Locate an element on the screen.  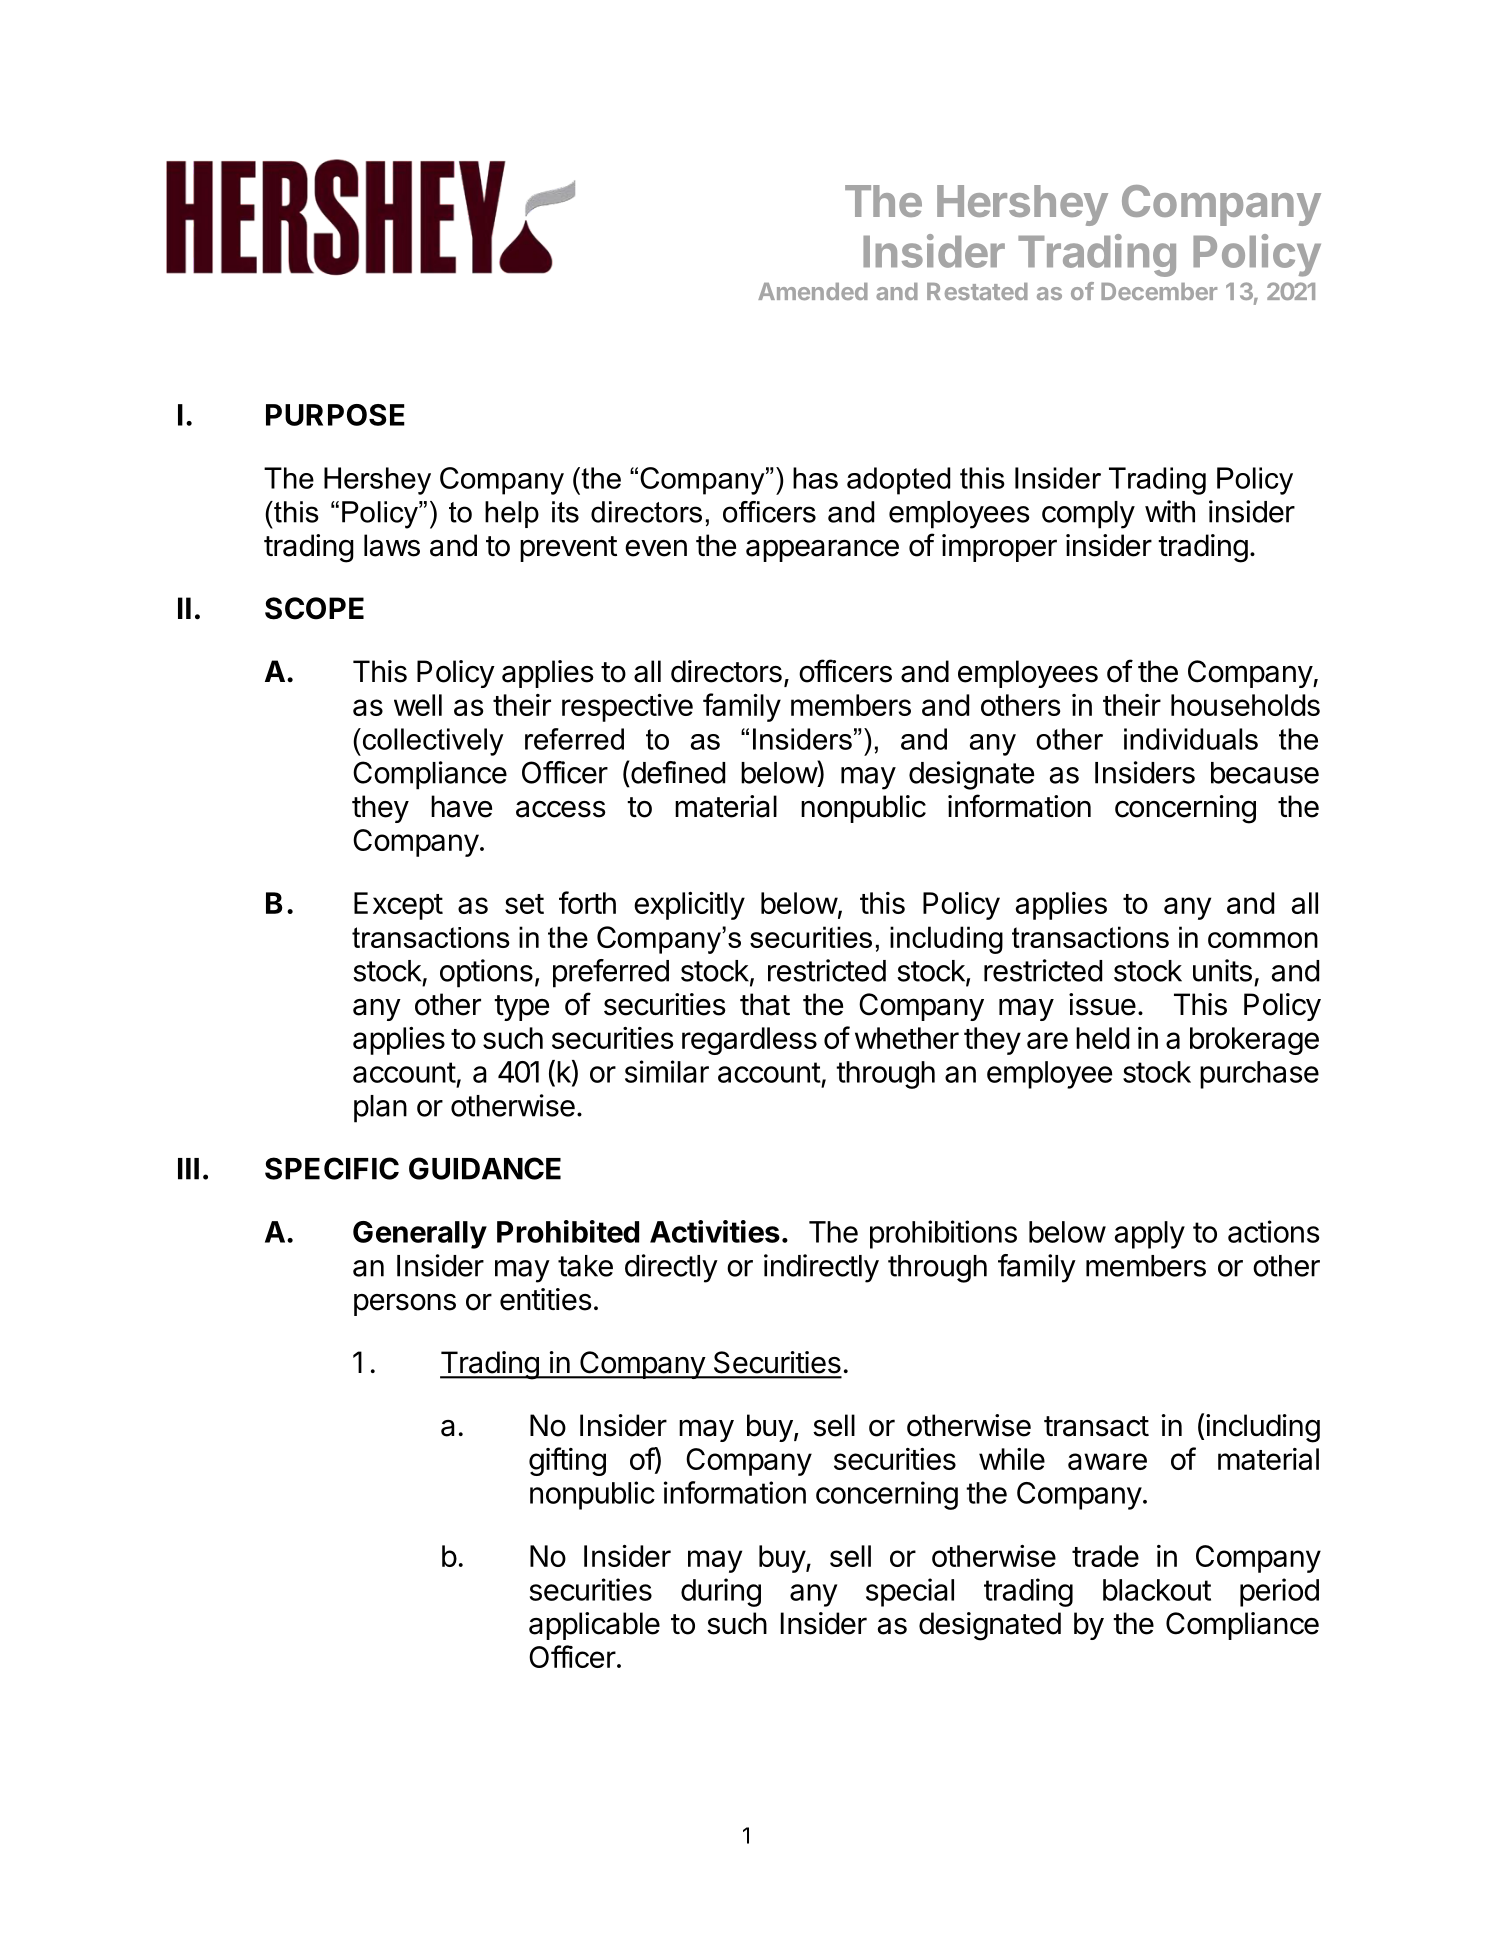
applicable is located at coordinates (594, 1626).
